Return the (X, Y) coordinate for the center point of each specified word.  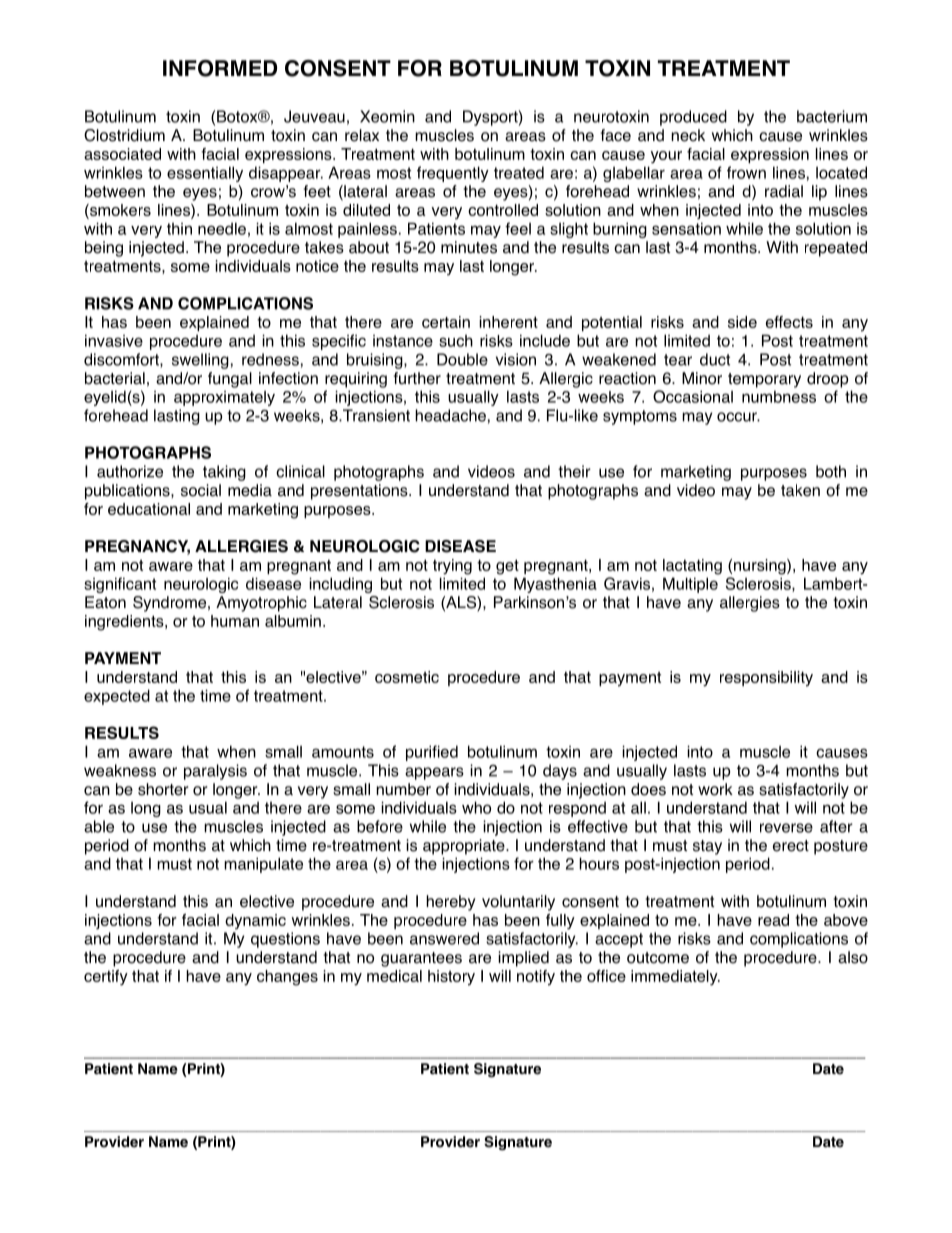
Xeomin (387, 116)
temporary (764, 380)
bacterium (832, 116)
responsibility (766, 679)
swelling (200, 361)
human (235, 621)
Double (462, 359)
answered (444, 938)
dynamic (255, 921)
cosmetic (407, 677)
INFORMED (220, 68)
